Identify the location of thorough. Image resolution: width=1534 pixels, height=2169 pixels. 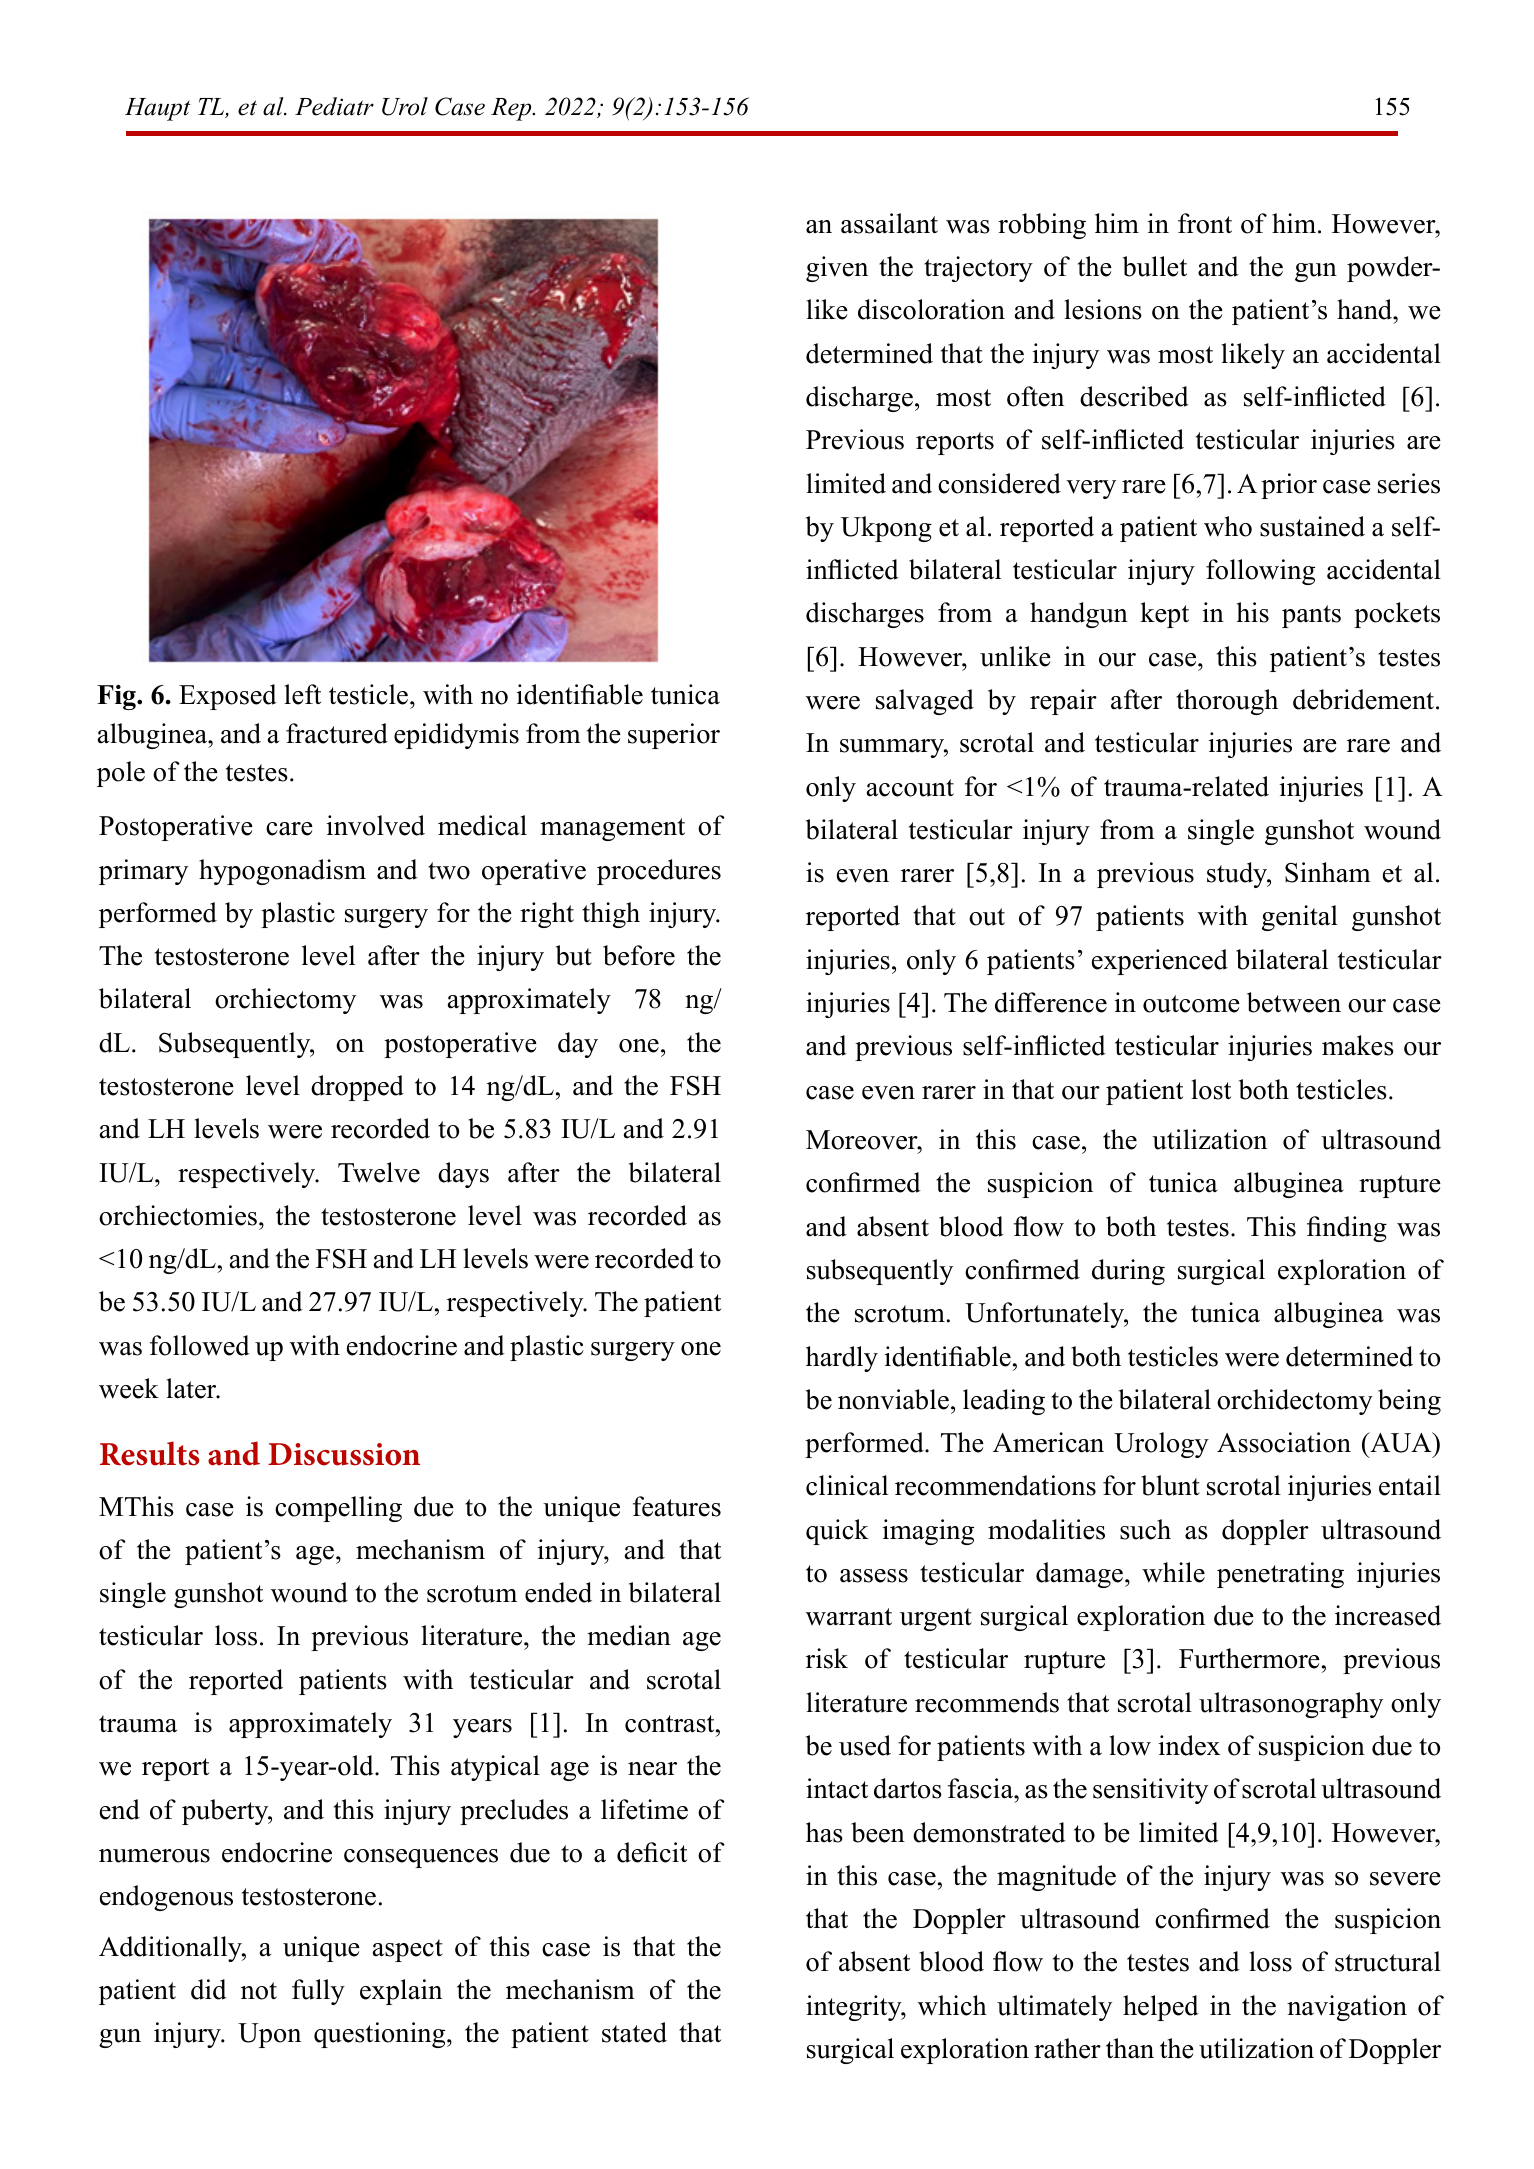
(1227, 702).
